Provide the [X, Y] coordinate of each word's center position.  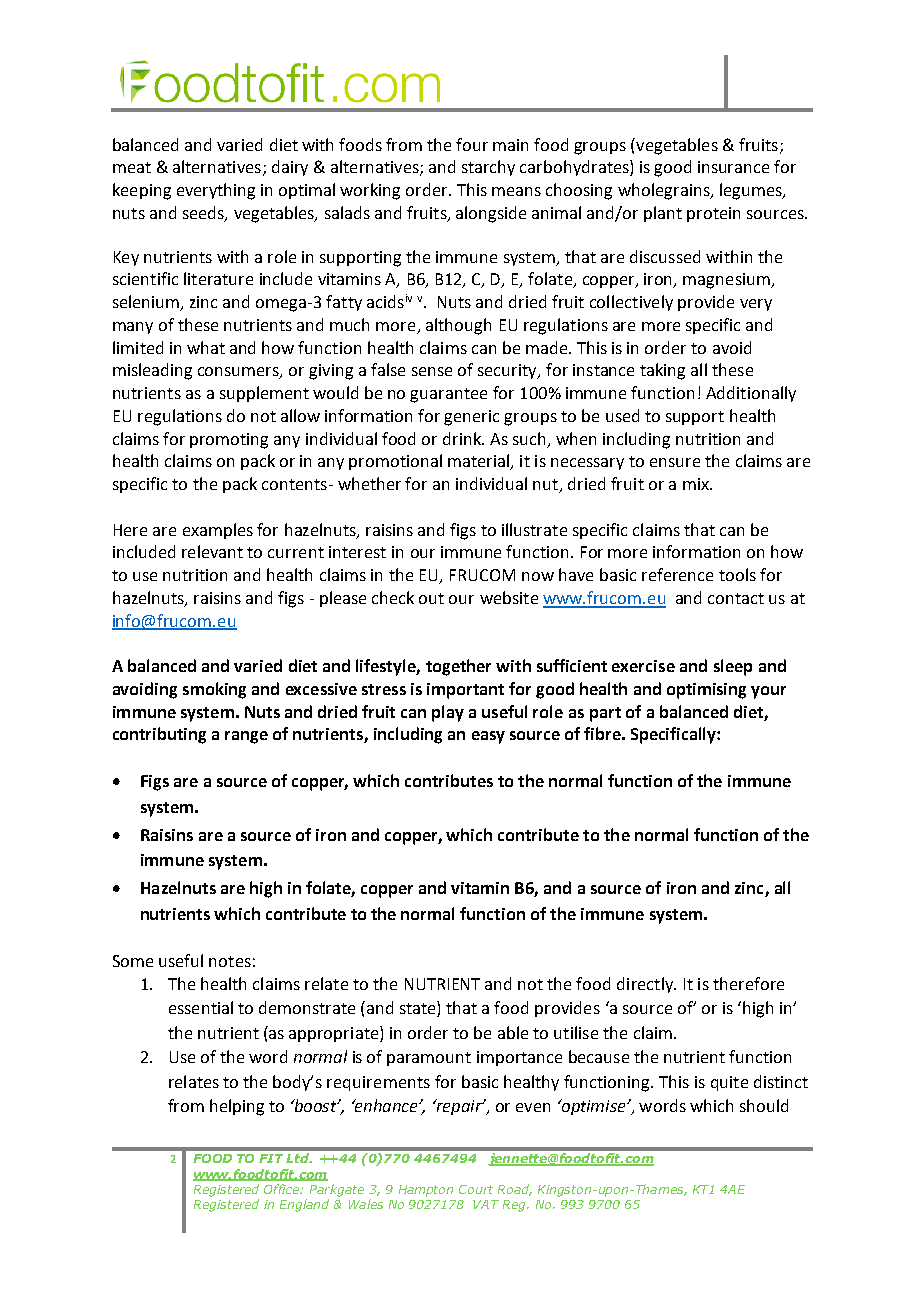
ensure [675, 462]
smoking [214, 690]
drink [463, 438]
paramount [429, 1059]
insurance [733, 167]
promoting [229, 441]
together [458, 667]
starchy [488, 168]
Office [282, 1189]
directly [646, 985]
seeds [204, 214]
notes [230, 961]
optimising [706, 691]
